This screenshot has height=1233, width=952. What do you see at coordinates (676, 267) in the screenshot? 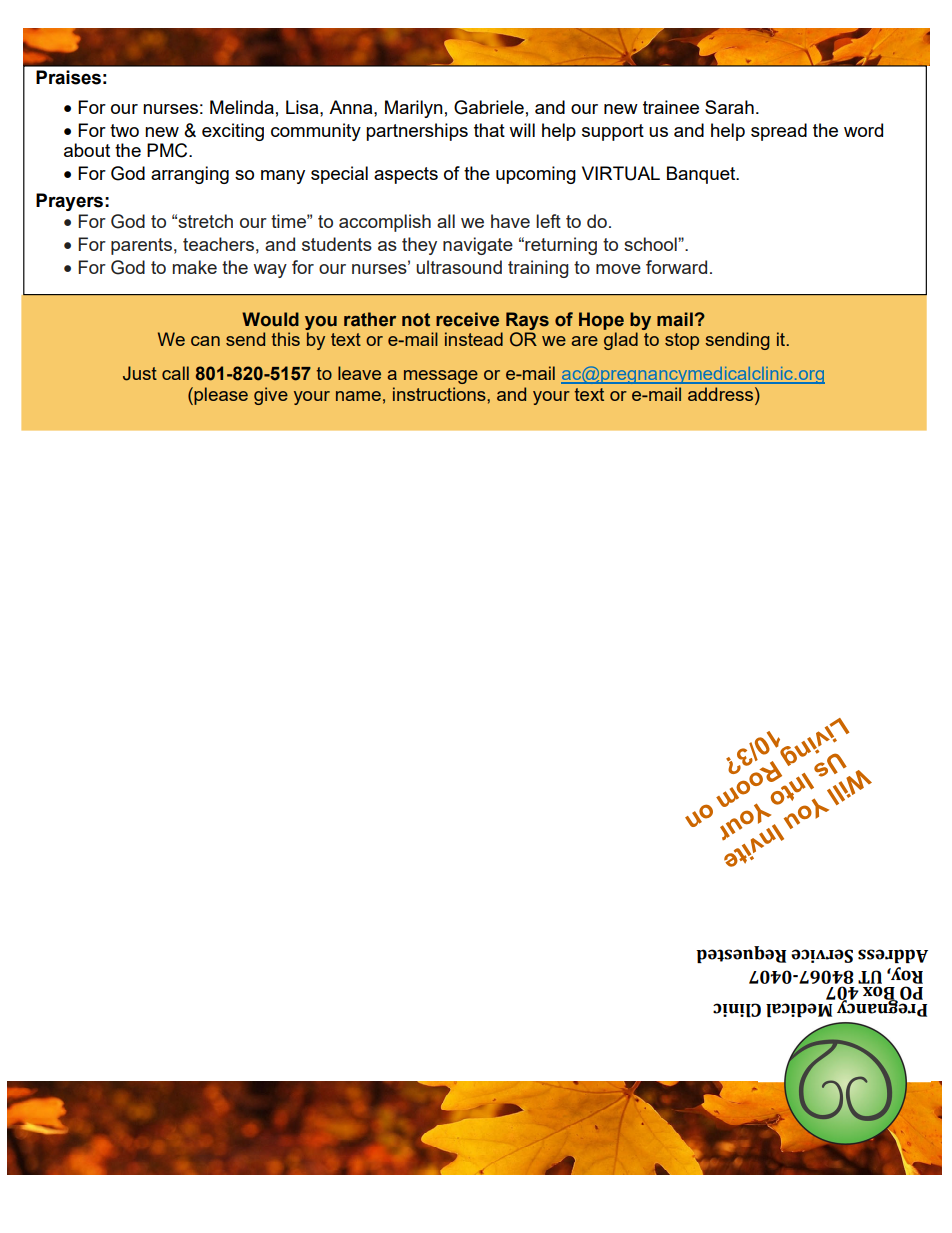
I see `forward` at bounding box center [676, 267].
